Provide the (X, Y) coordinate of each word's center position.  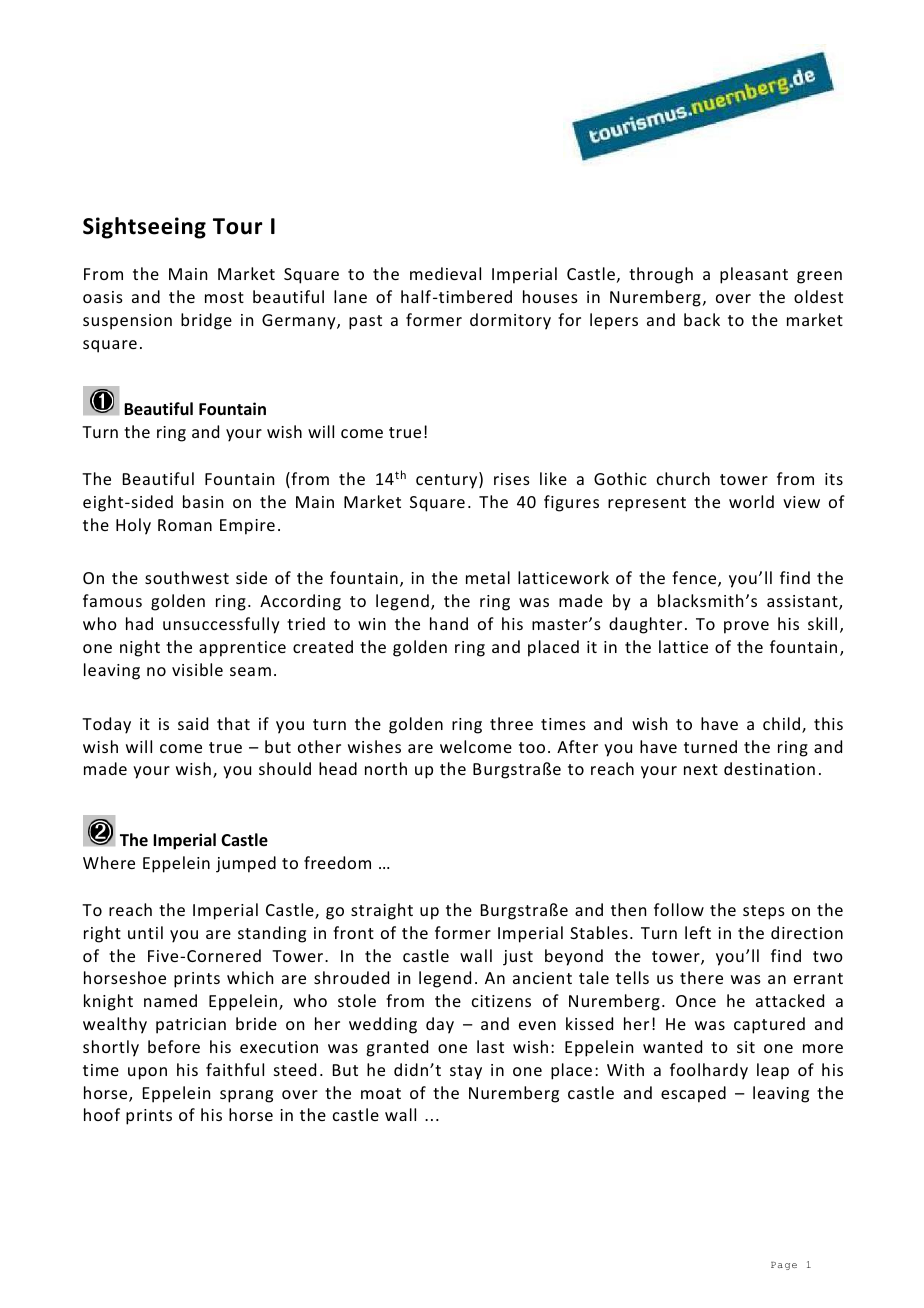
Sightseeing (144, 228)
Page (784, 1266)
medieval (445, 273)
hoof (102, 1114)
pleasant (754, 275)
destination (769, 768)
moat (381, 1093)
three (511, 723)
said (193, 723)
